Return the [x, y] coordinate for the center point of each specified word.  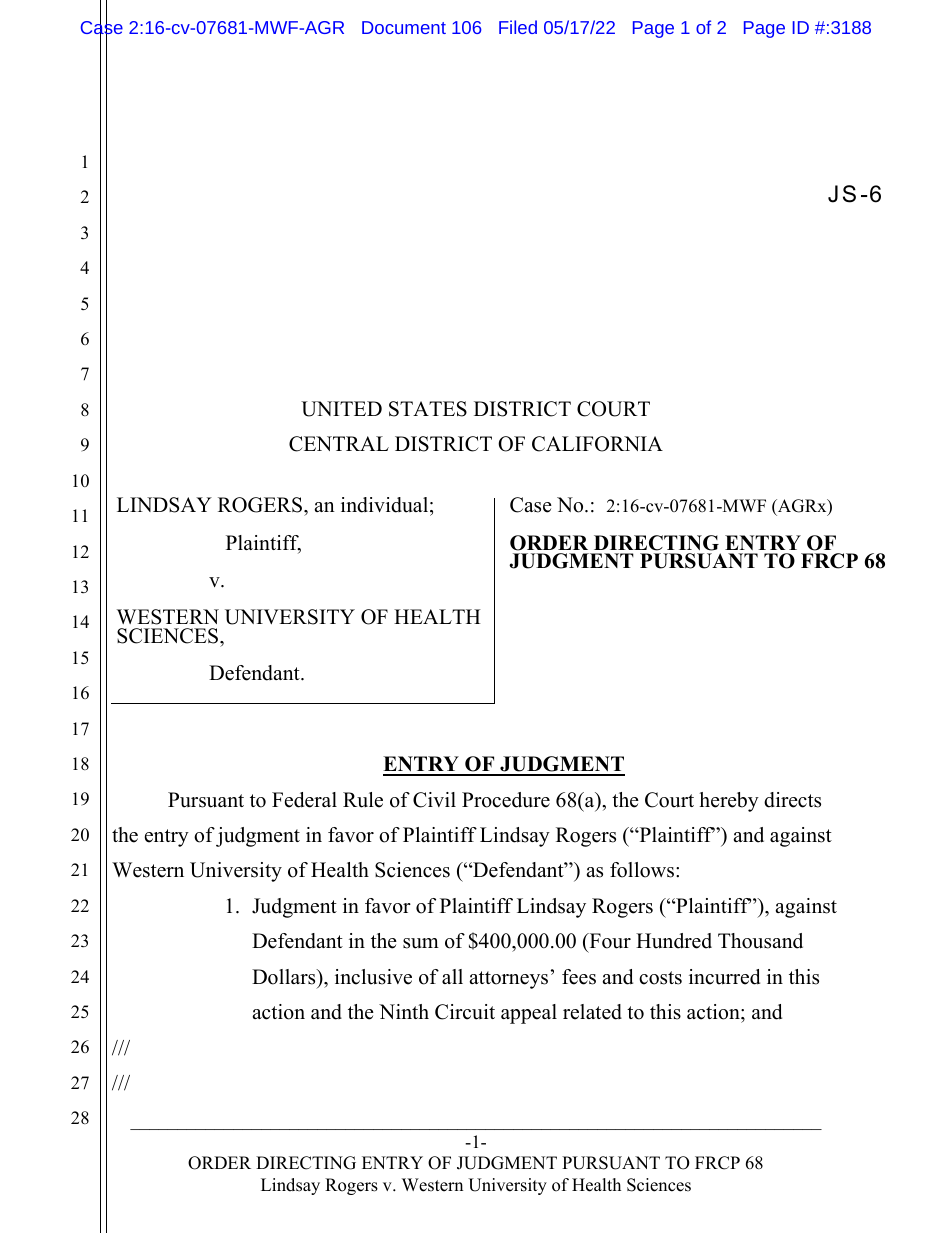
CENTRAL [339, 444]
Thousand [760, 941]
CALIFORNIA [597, 444]
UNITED [341, 409]
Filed [518, 27]
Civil [434, 800]
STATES [428, 409]
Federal [304, 800]
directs [792, 800]
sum [421, 943]
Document [404, 27]
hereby [729, 802]
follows [643, 870]
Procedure [506, 800]
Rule [363, 800]
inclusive [373, 977]
